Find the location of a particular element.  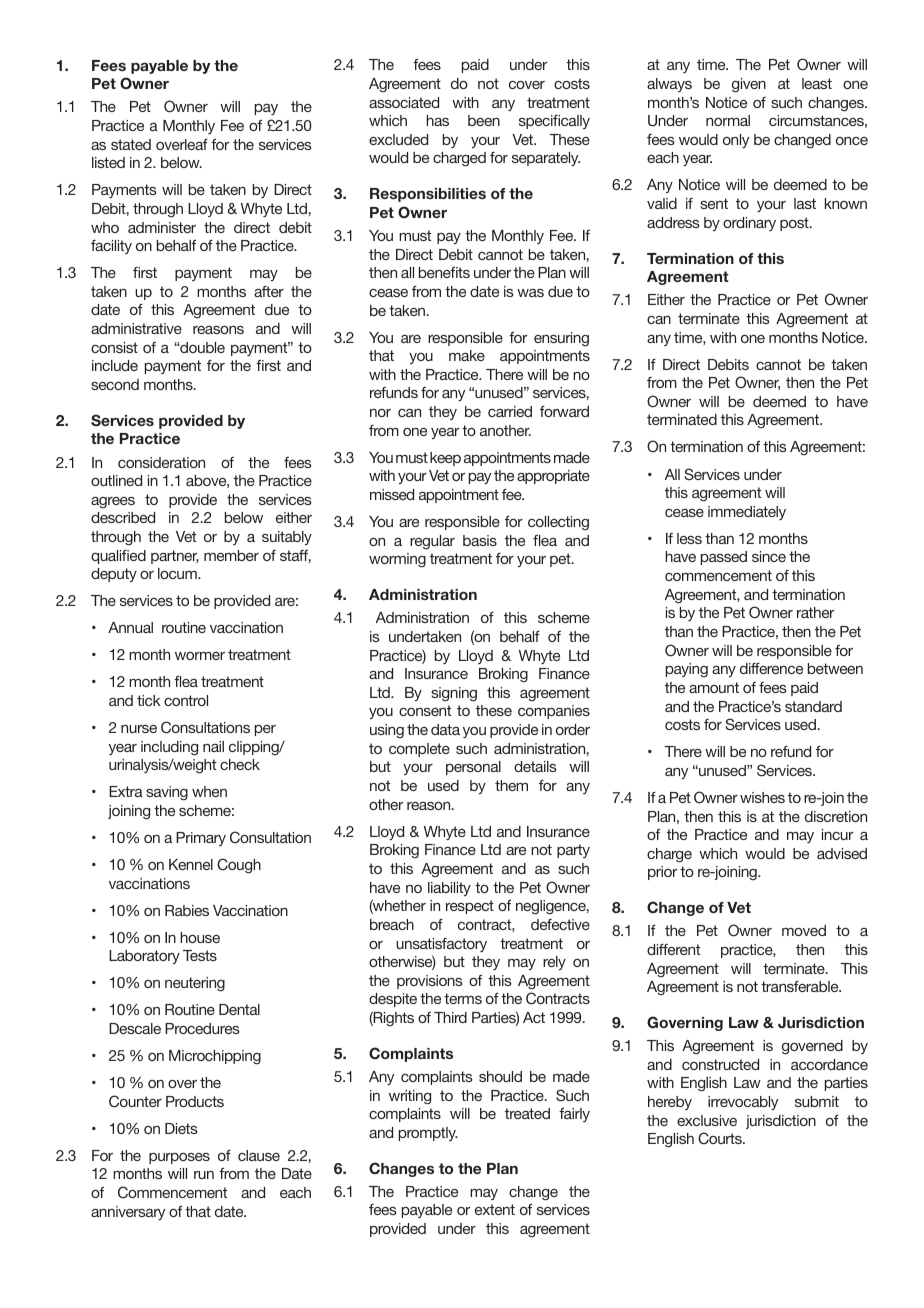

extent is located at coordinates (495, 1209).
